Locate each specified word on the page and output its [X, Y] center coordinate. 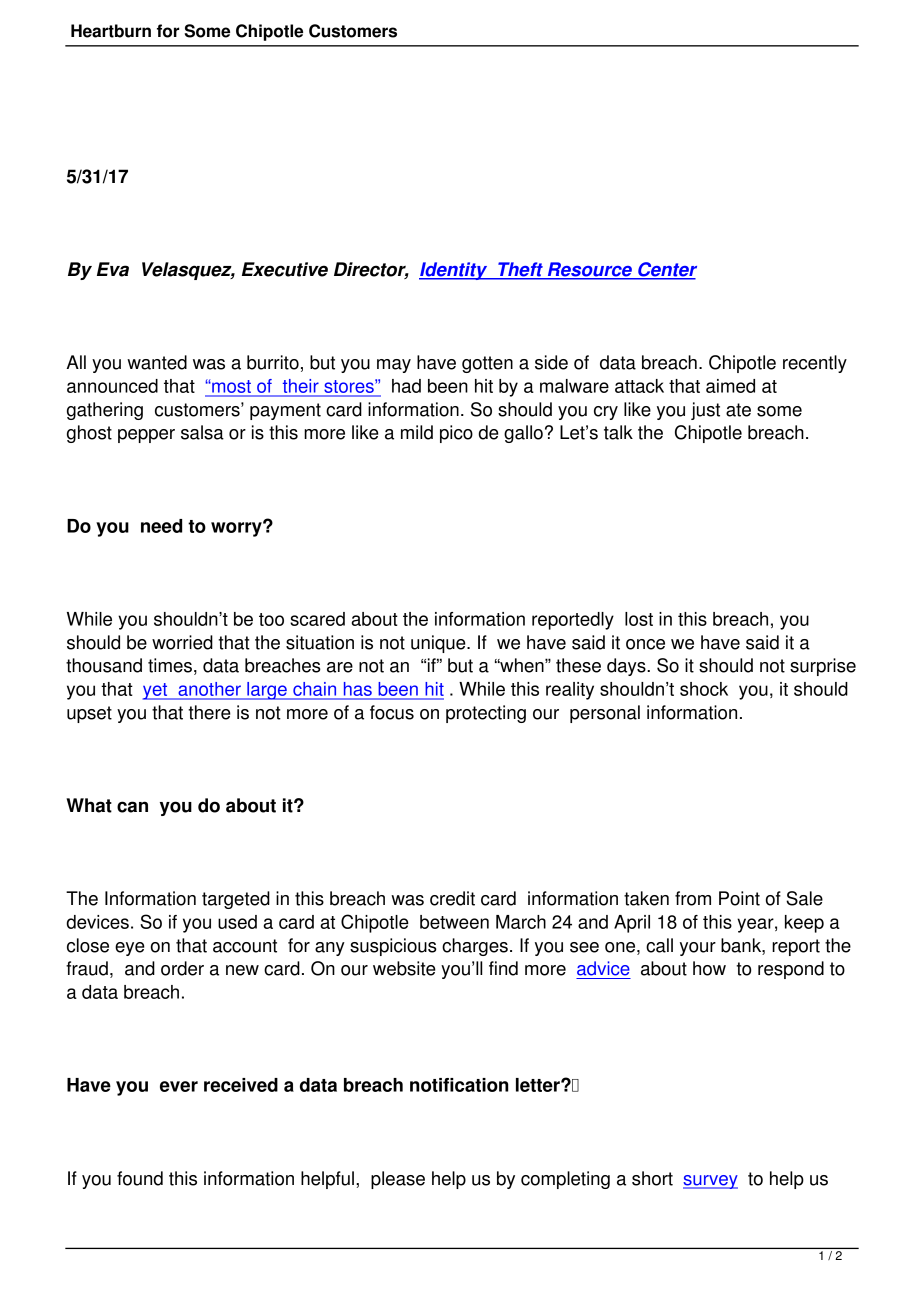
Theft [520, 270]
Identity [454, 271]
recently [815, 364]
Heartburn [111, 31]
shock [704, 689]
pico [456, 434]
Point [739, 898]
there [209, 712]
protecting [486, 714]
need [161, 526]
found [140, 1178]
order [182, 968]
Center [666, 270]
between [454, 922]
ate [738, 410]
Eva [113, 269]
